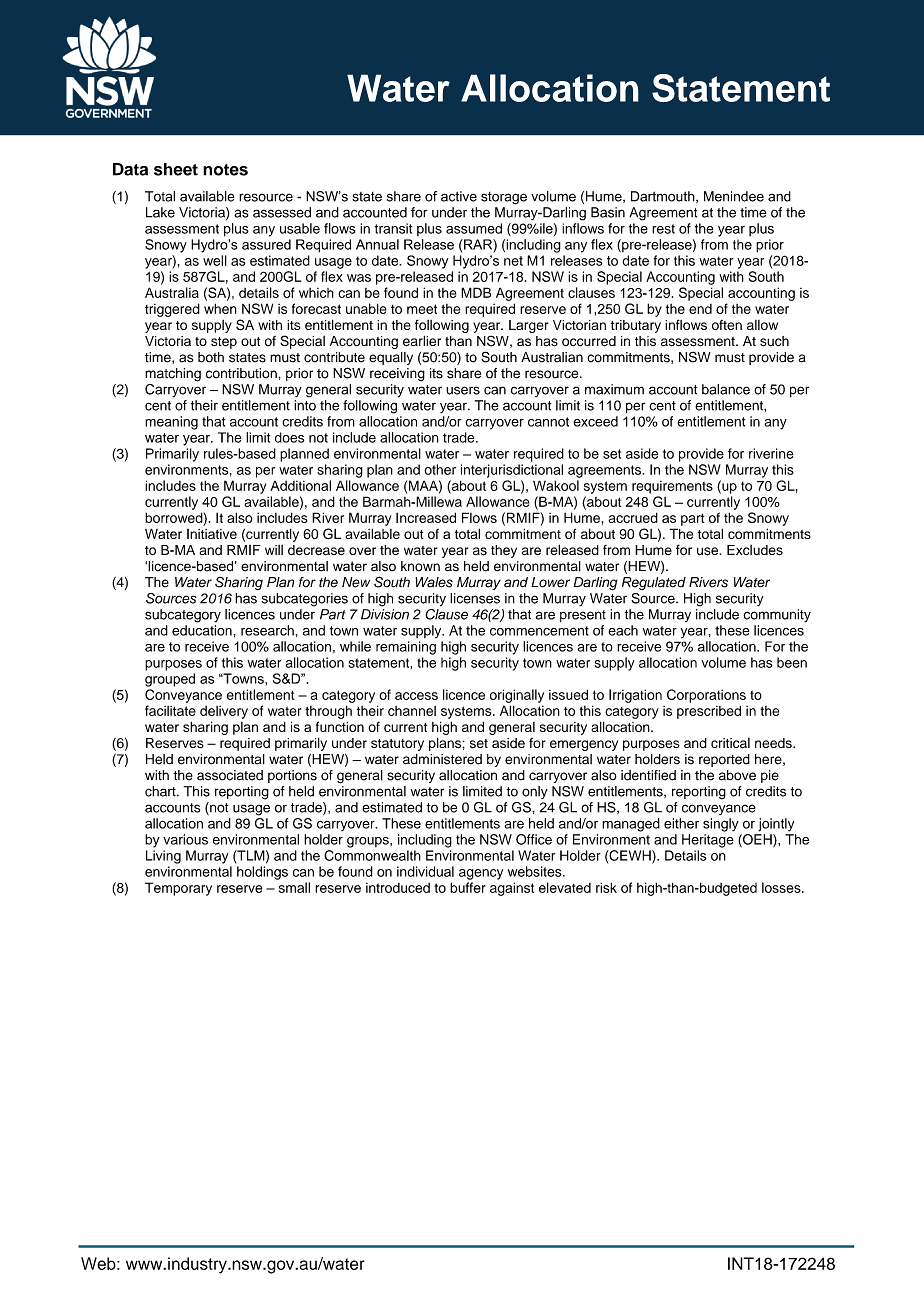 Image resolution: width=924 pixels, height=1308 pixels. I want to click on notes, so click(225, 170).
